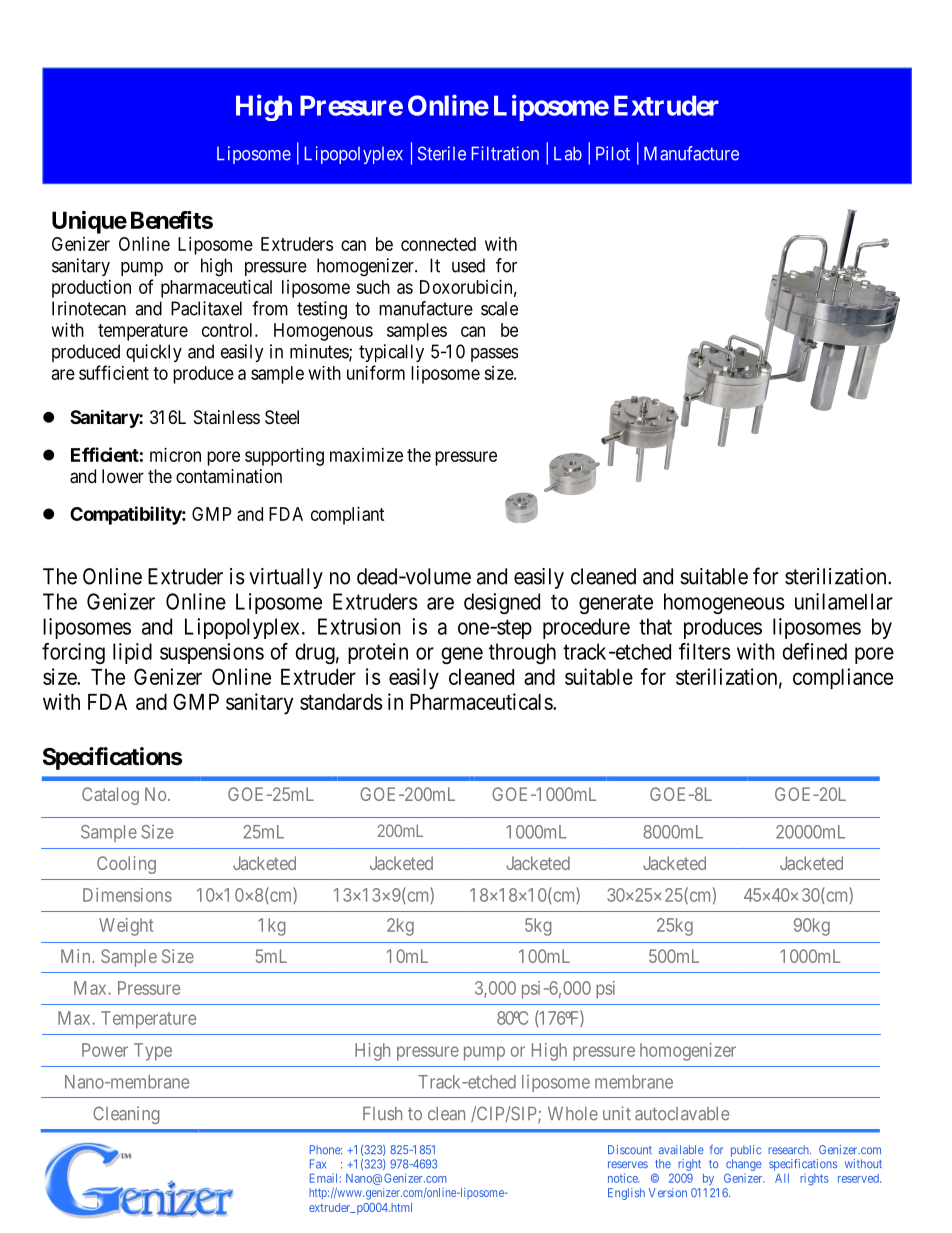  Describe the element at coordinates (494, 355) in the screenshot. I see `passes` at that location.
